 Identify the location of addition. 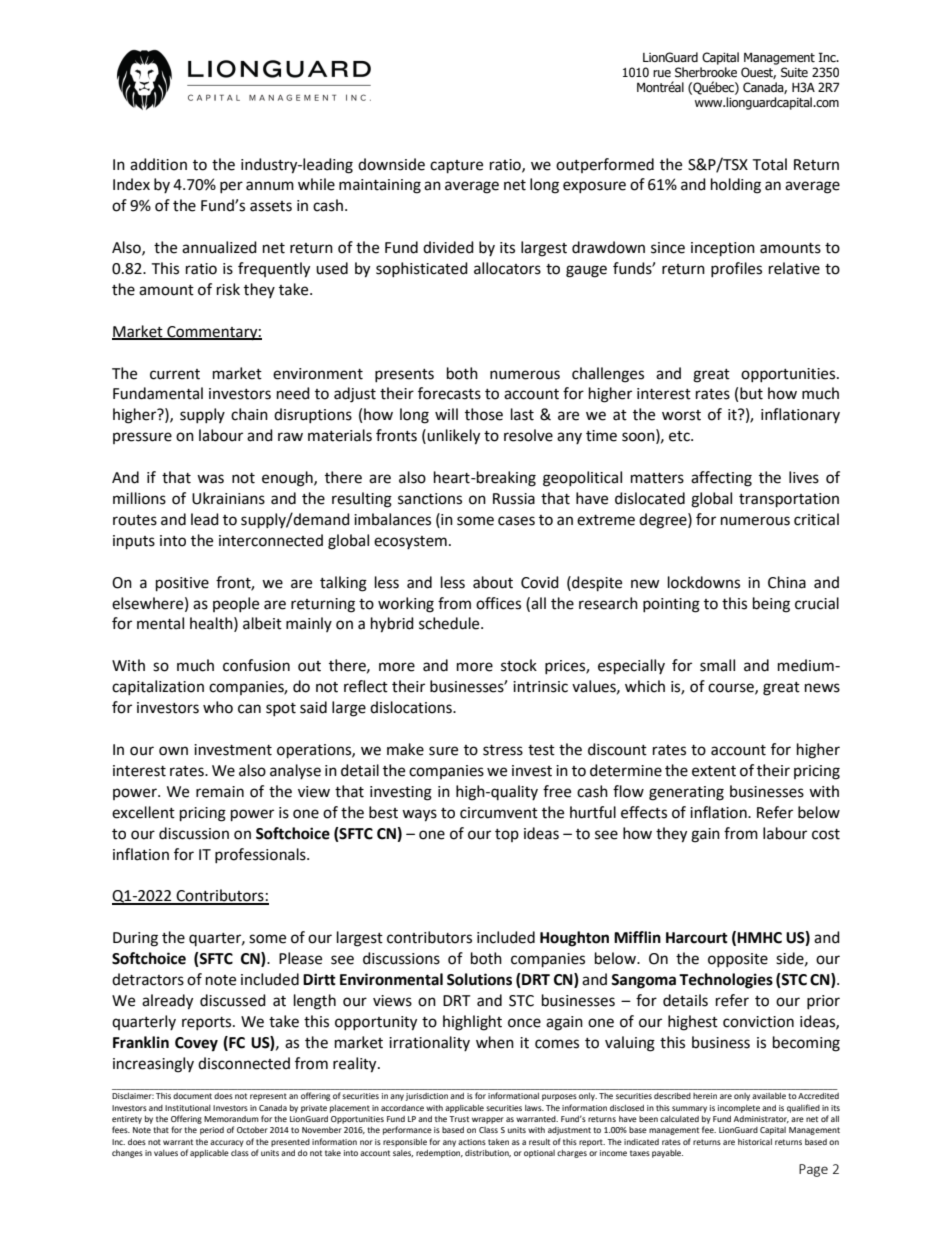
(158, 164).
